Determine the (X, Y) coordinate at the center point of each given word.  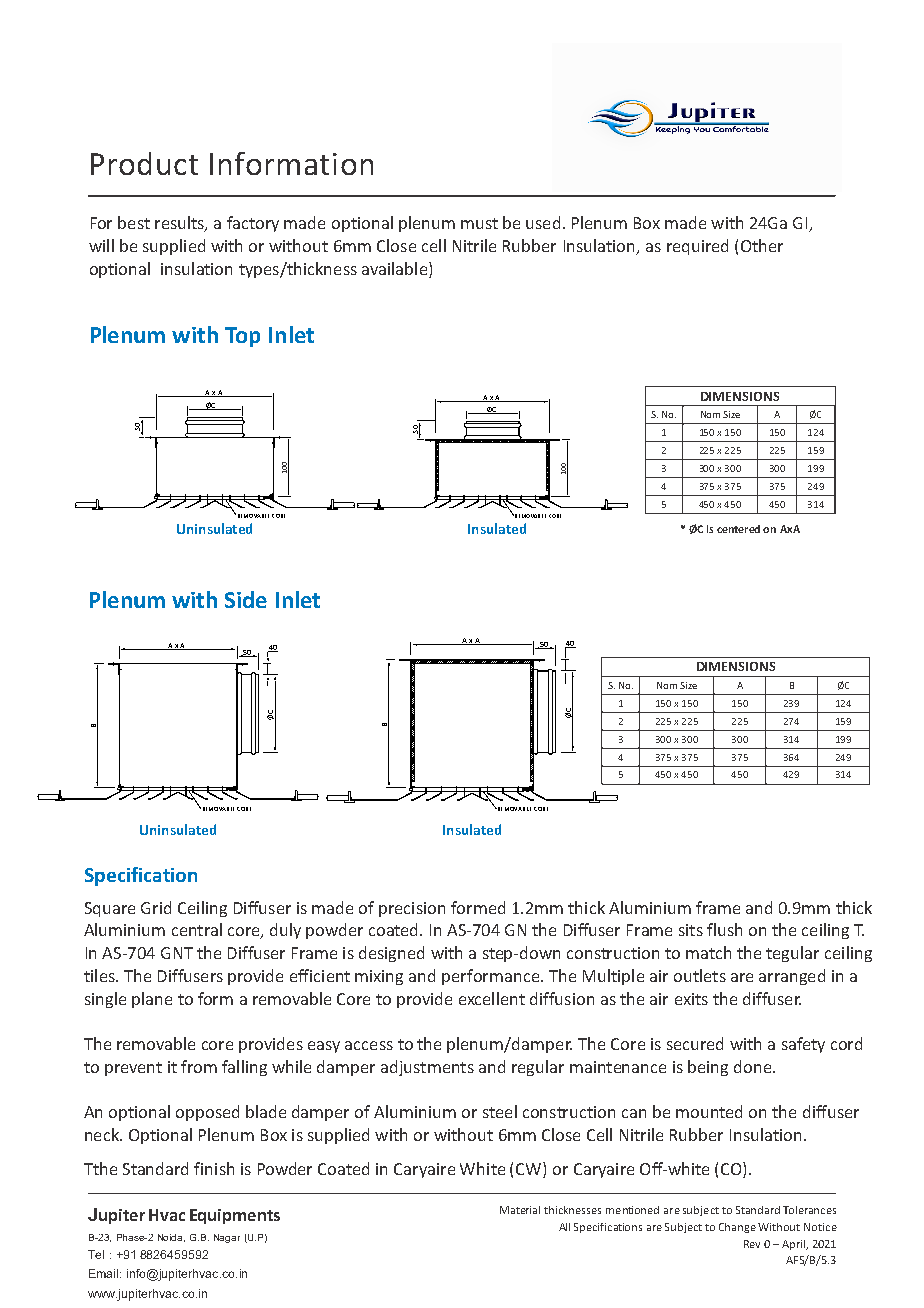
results (180, 224)
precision (412, 909)
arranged (792, 977)
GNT (177, 953)
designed (391, 954)
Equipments (235, 1216)
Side (246, 599)
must (479, 223)
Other (762, 245)
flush (724, 929)
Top (242, 337)
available (394, 268)
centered (738, 529)
